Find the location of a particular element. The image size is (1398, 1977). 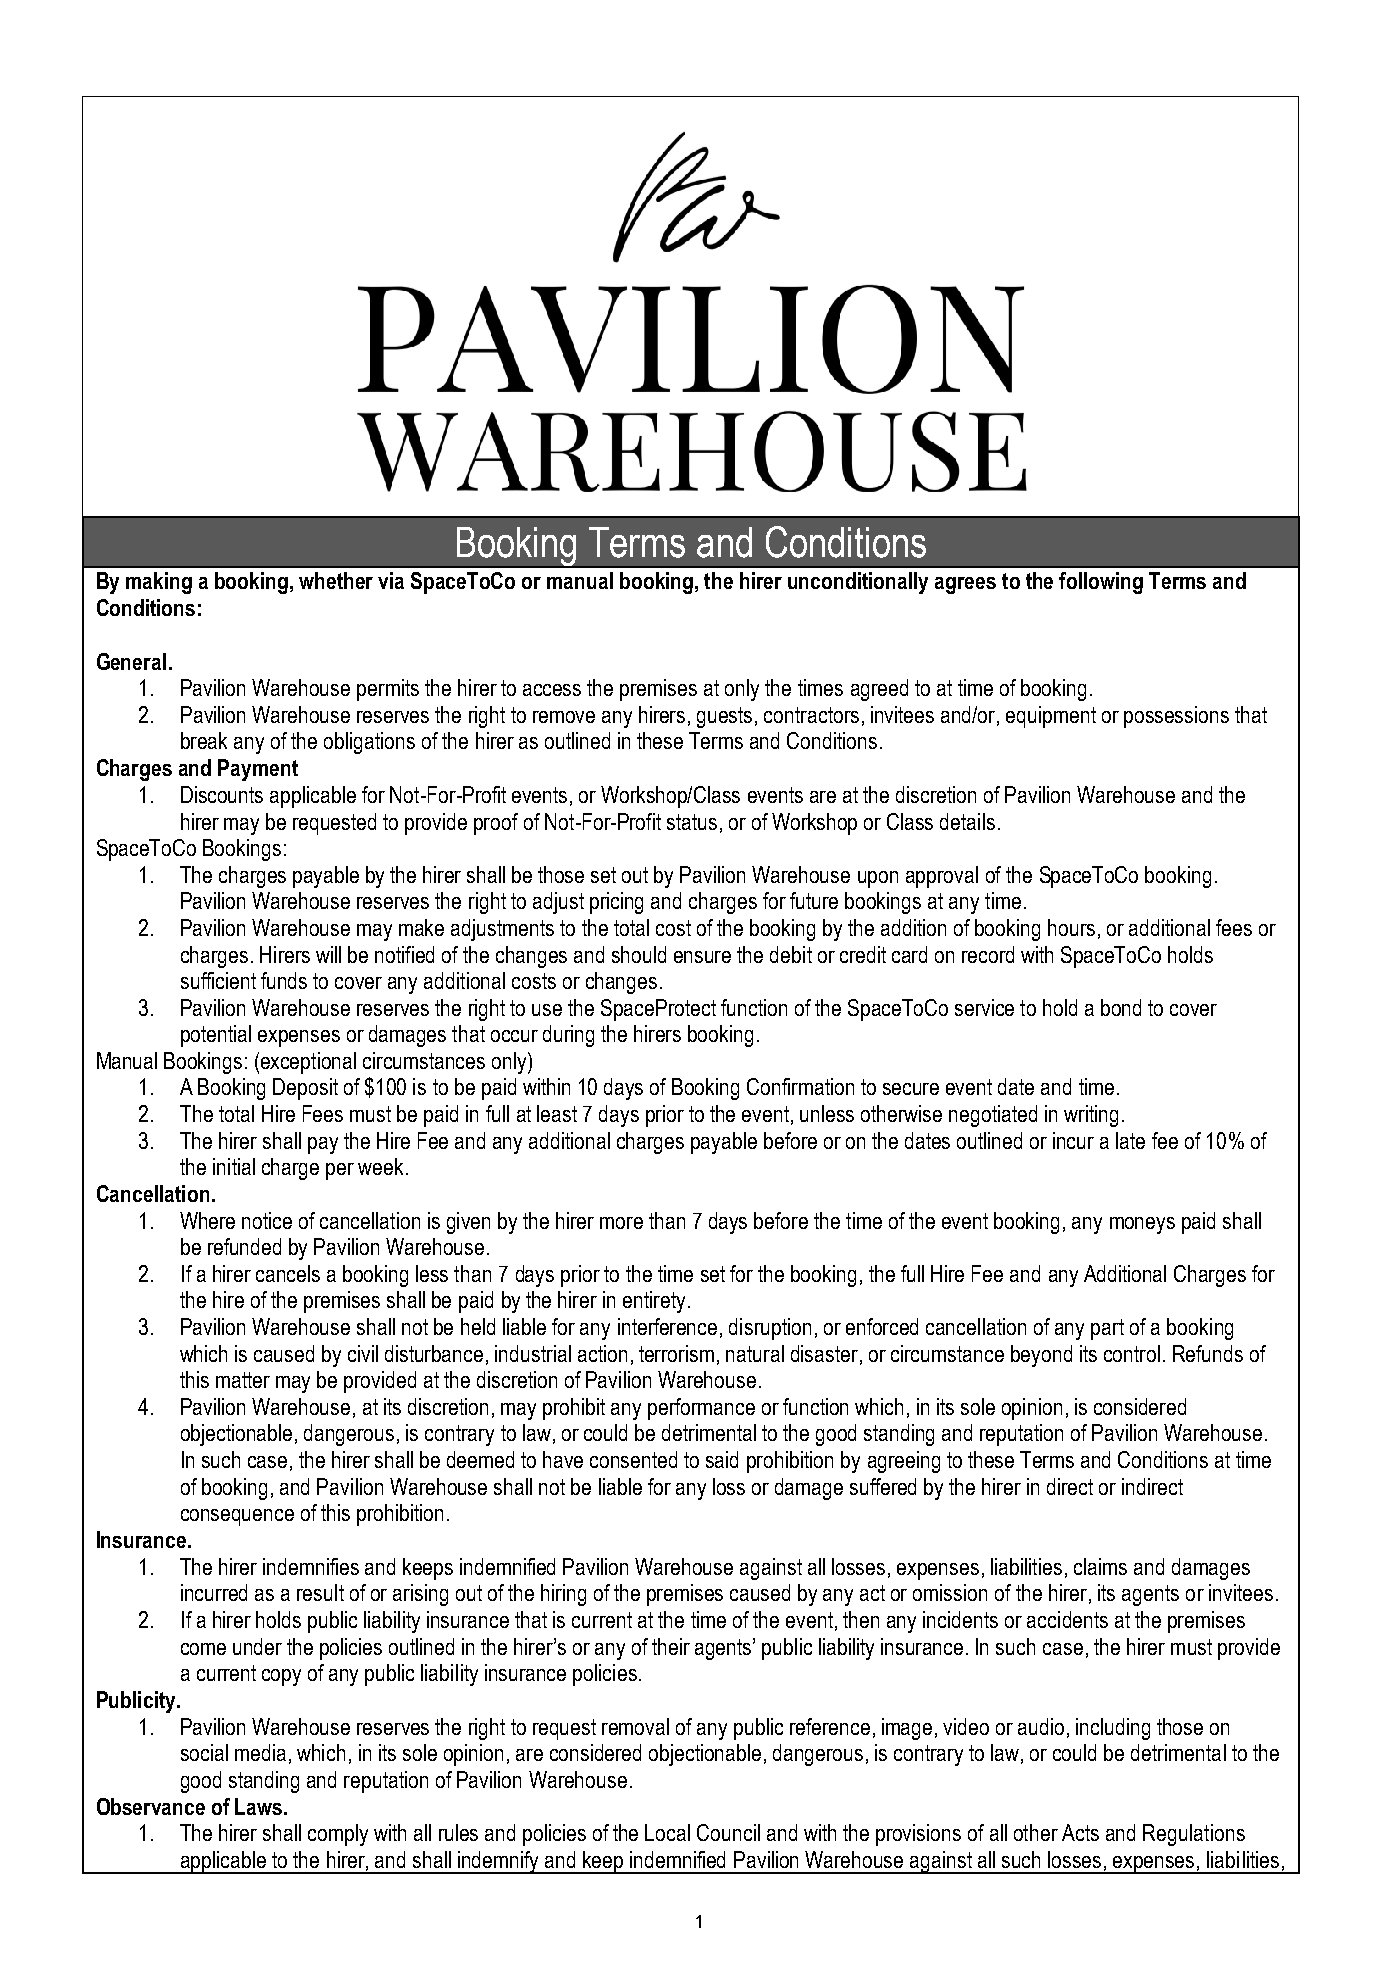

Laws is located at coordinates (260, 1806).
